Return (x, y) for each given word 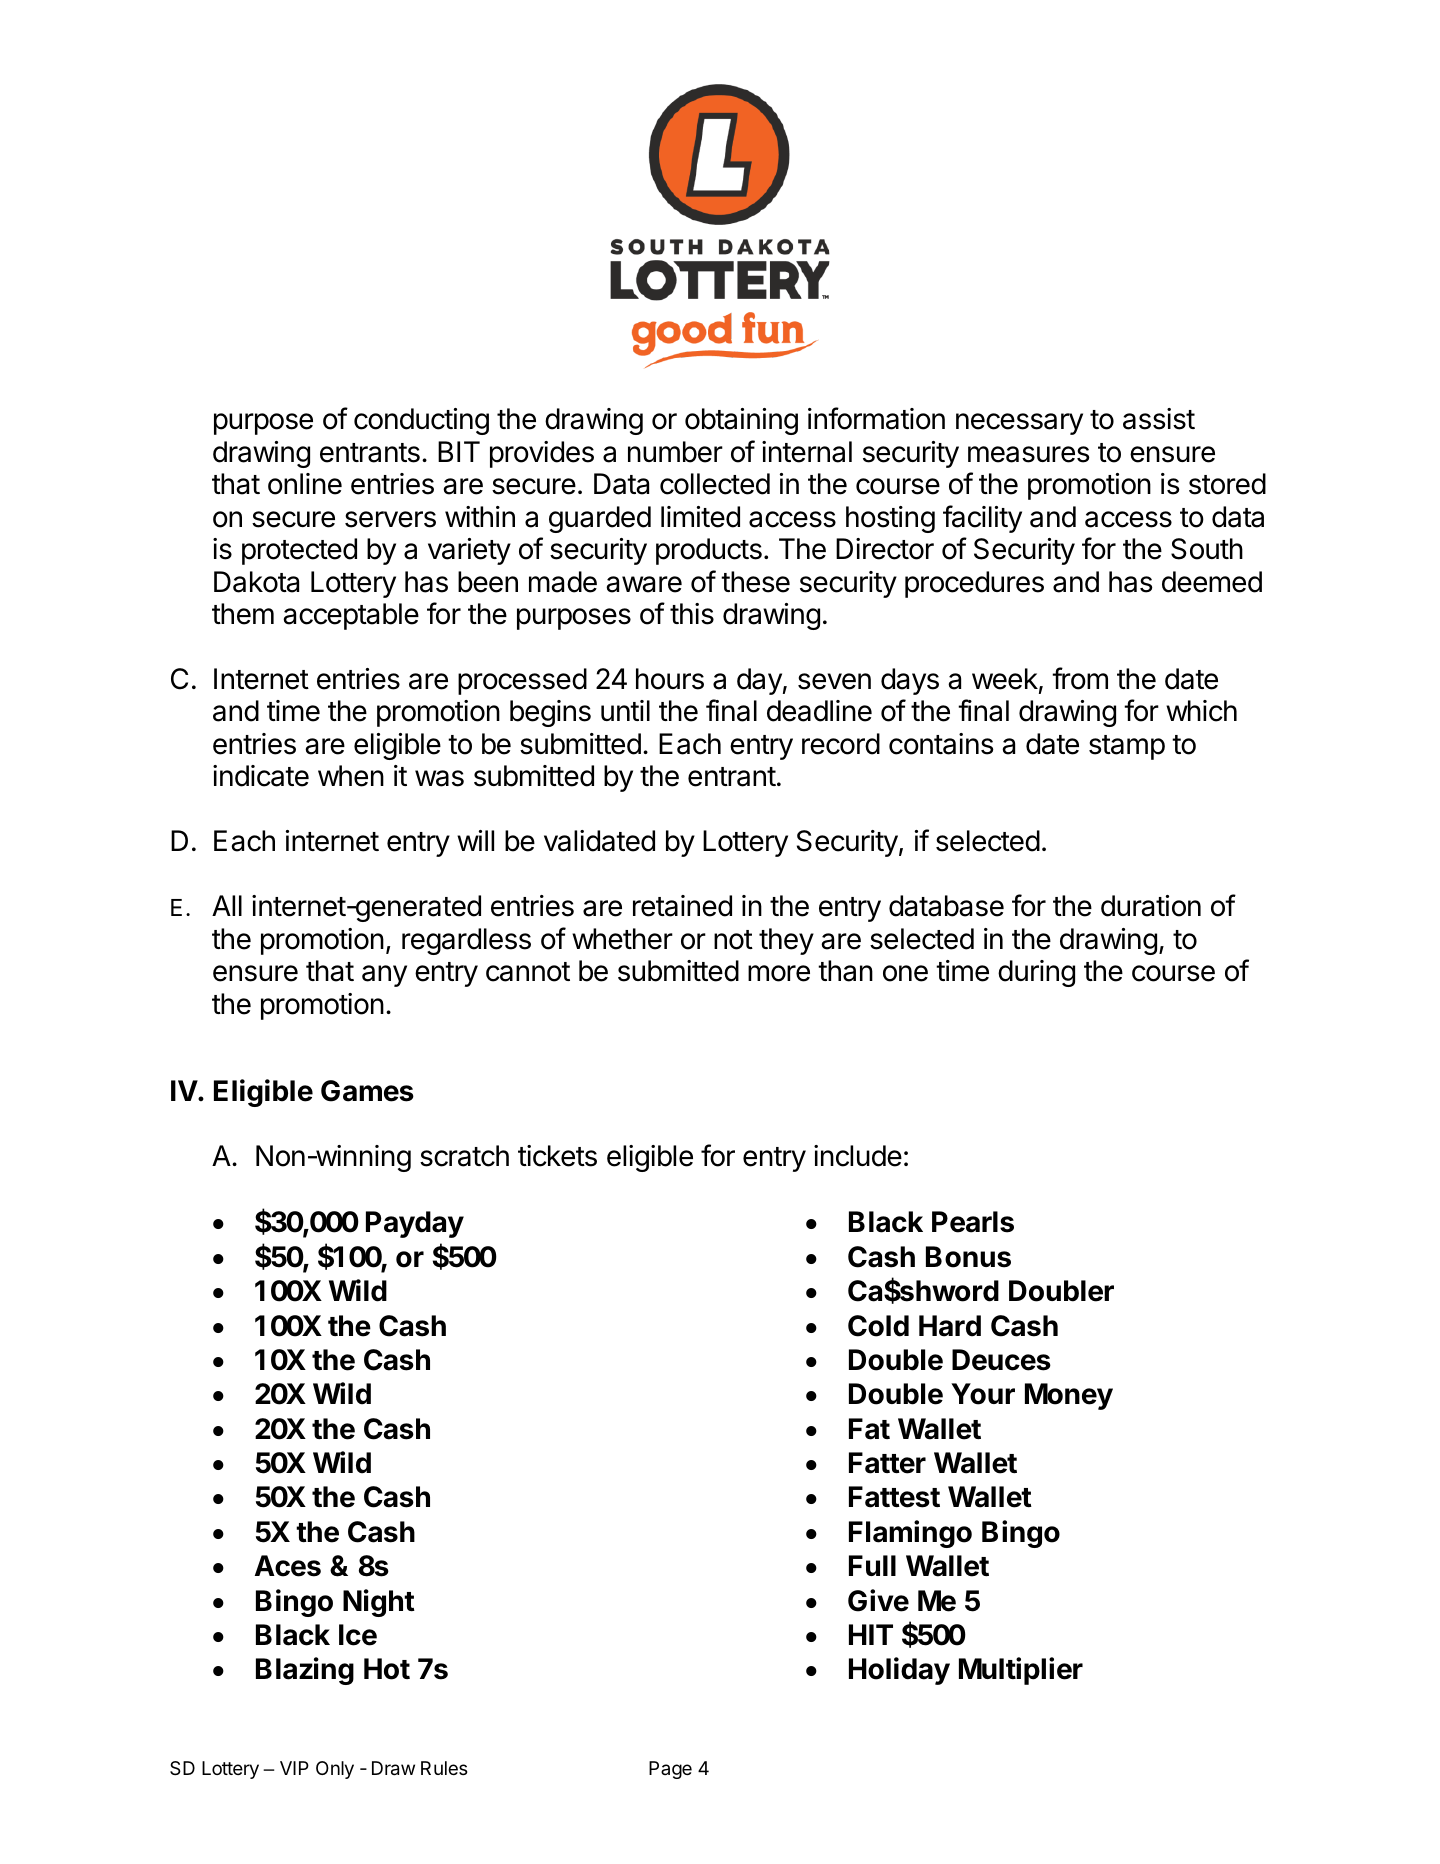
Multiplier (1021, 1671)
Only (335, 1770)
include (858, 1156)
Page (670, 1770)
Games (367, 1091)
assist (1159, 419)
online (305, 484)
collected (715, 484)
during (1036, 973)
